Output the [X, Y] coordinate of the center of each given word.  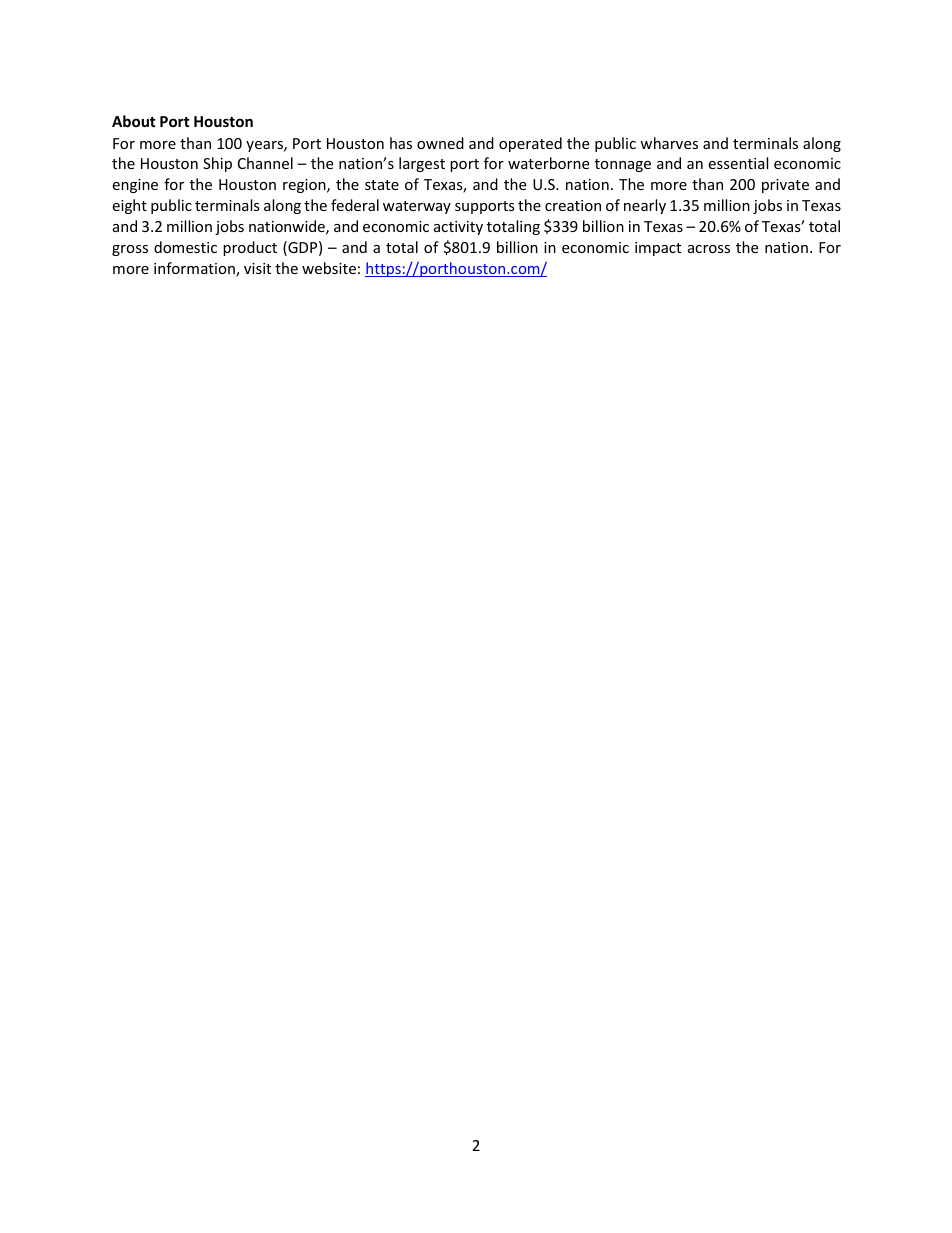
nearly [645, 206]
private [785, 186]
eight [129, 206]
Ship [217, 164]
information [195, 269]
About [134, 121]
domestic [185, 247]
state [382, 185]
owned [440, 143]
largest [422, 164]
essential [738, 163]
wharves [669, 143]
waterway [417, 207]
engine [135, 186]
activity [458, 228]
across [709, 249]
